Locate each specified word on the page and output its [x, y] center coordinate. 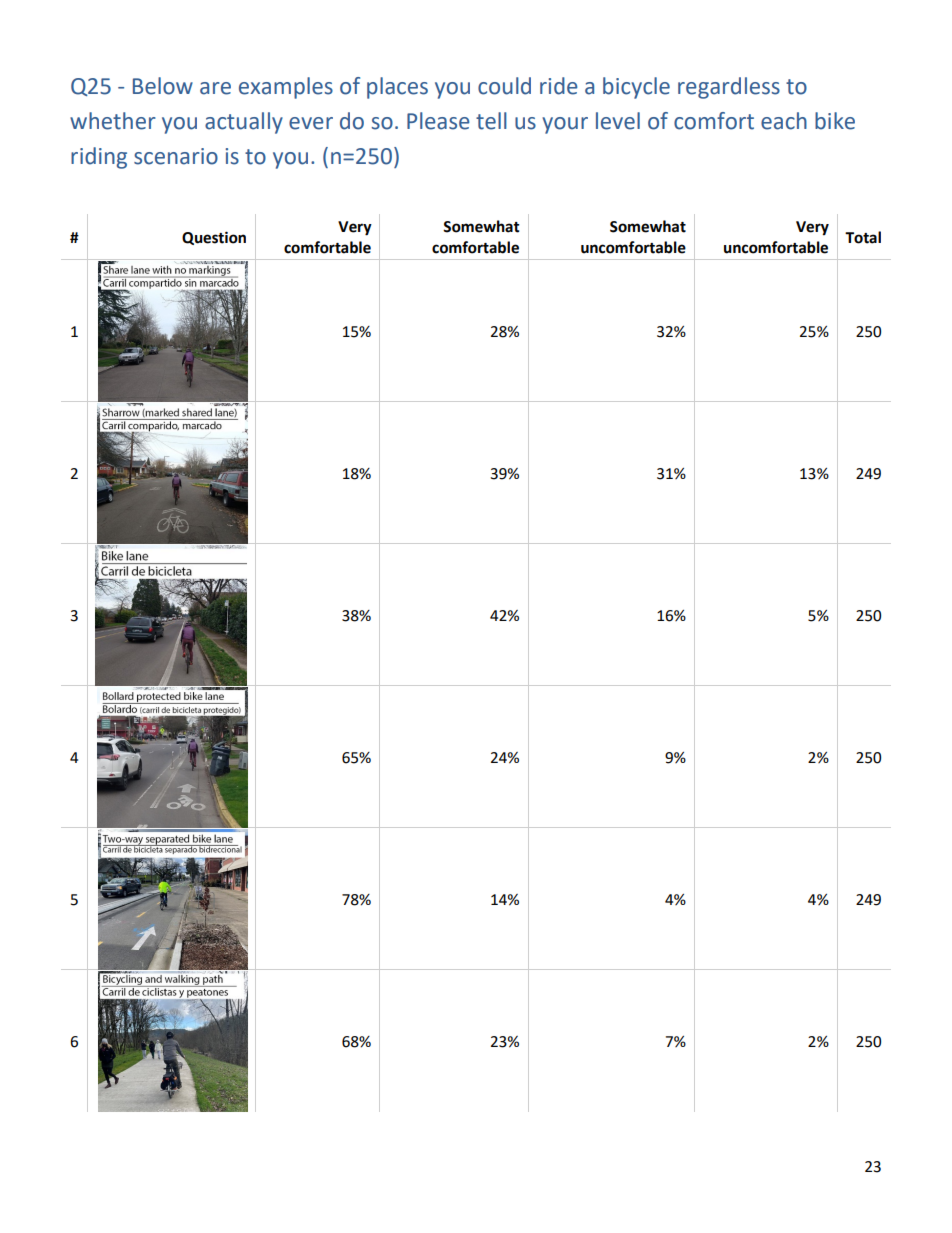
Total [863, 237]
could [504, 86]
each [784, 121]
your [565, 125]
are [215, 88]
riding [99, 158]
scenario [176, 156]
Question [214, 238]
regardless [729, 88]
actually [244, 123]
